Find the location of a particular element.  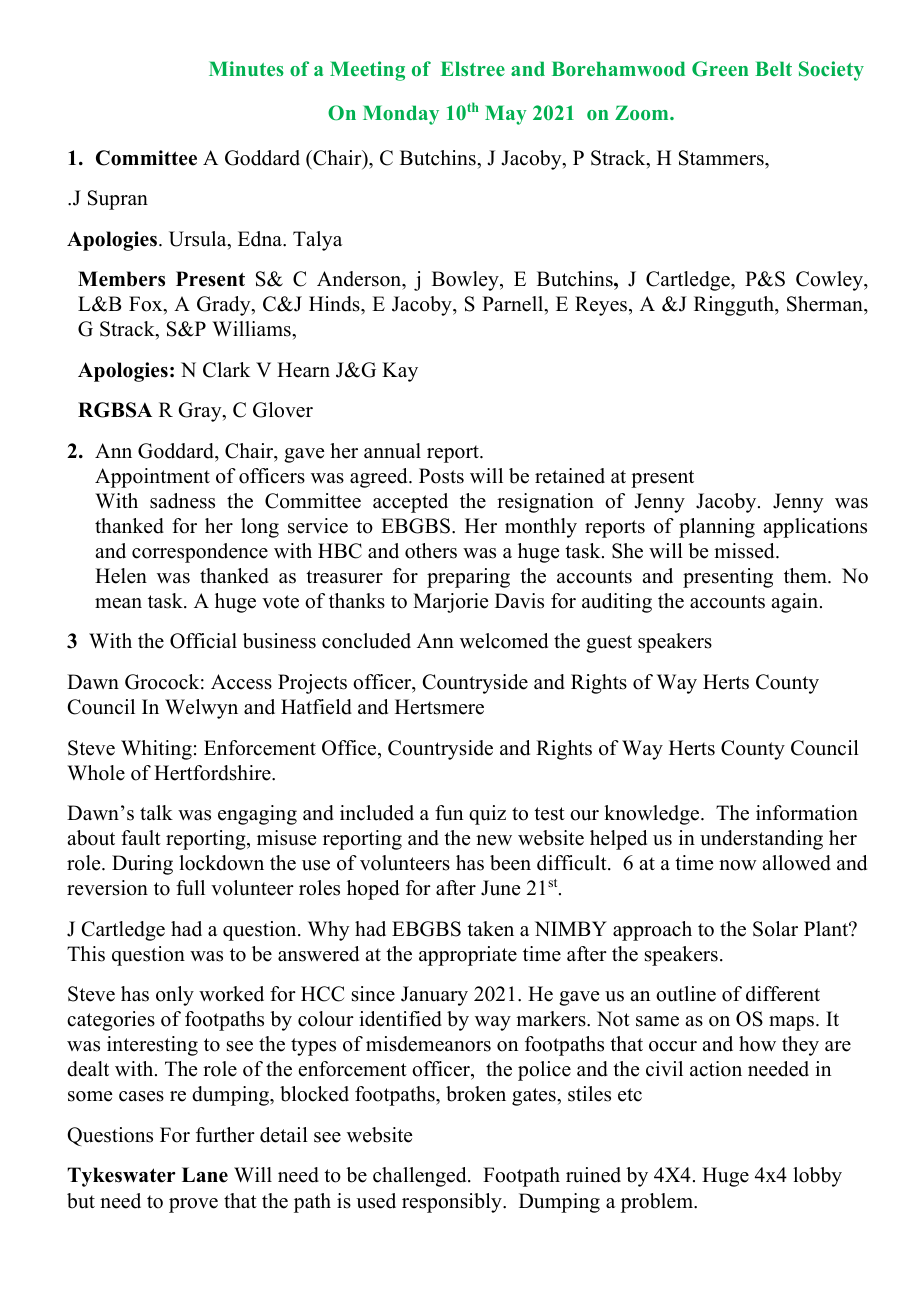

Sherman is located at coordinates (826, 305).
